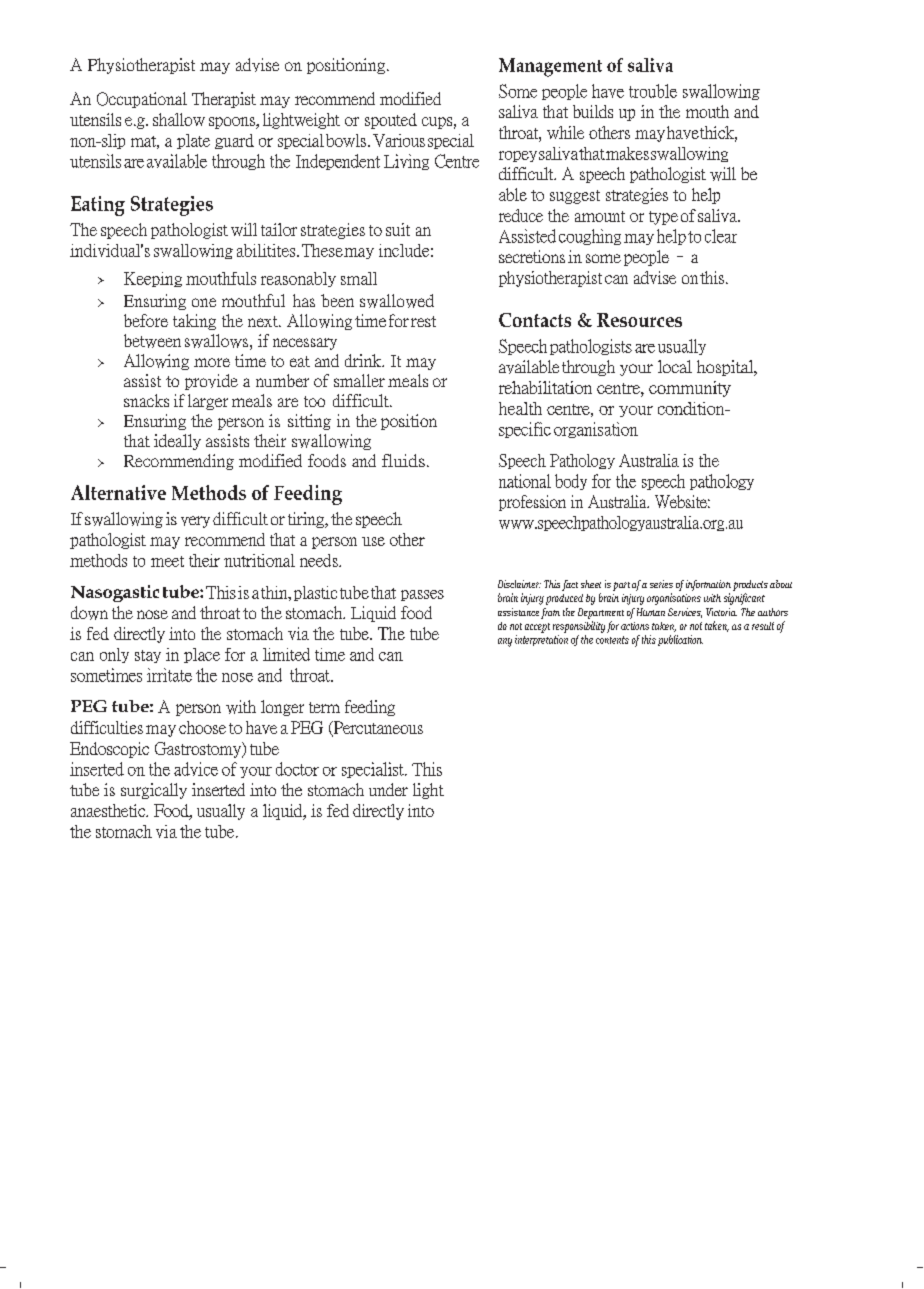 This image has height=1289, width=924. What do you see at coordinates (680, 640) in the image?
I see `publication` at bounding box center [680, 640].
